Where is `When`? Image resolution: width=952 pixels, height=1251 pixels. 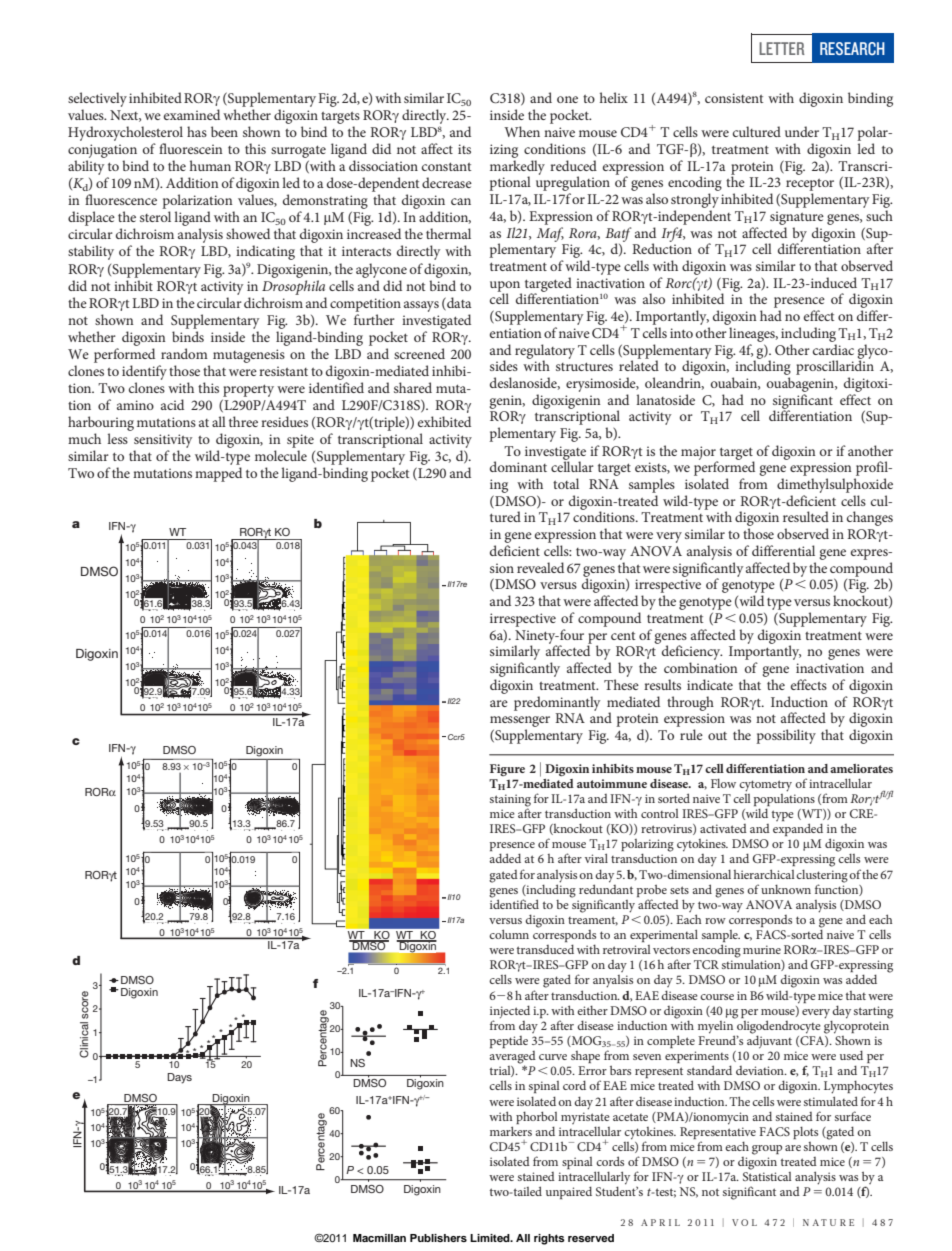 When is located at coordinates (522, 131).
